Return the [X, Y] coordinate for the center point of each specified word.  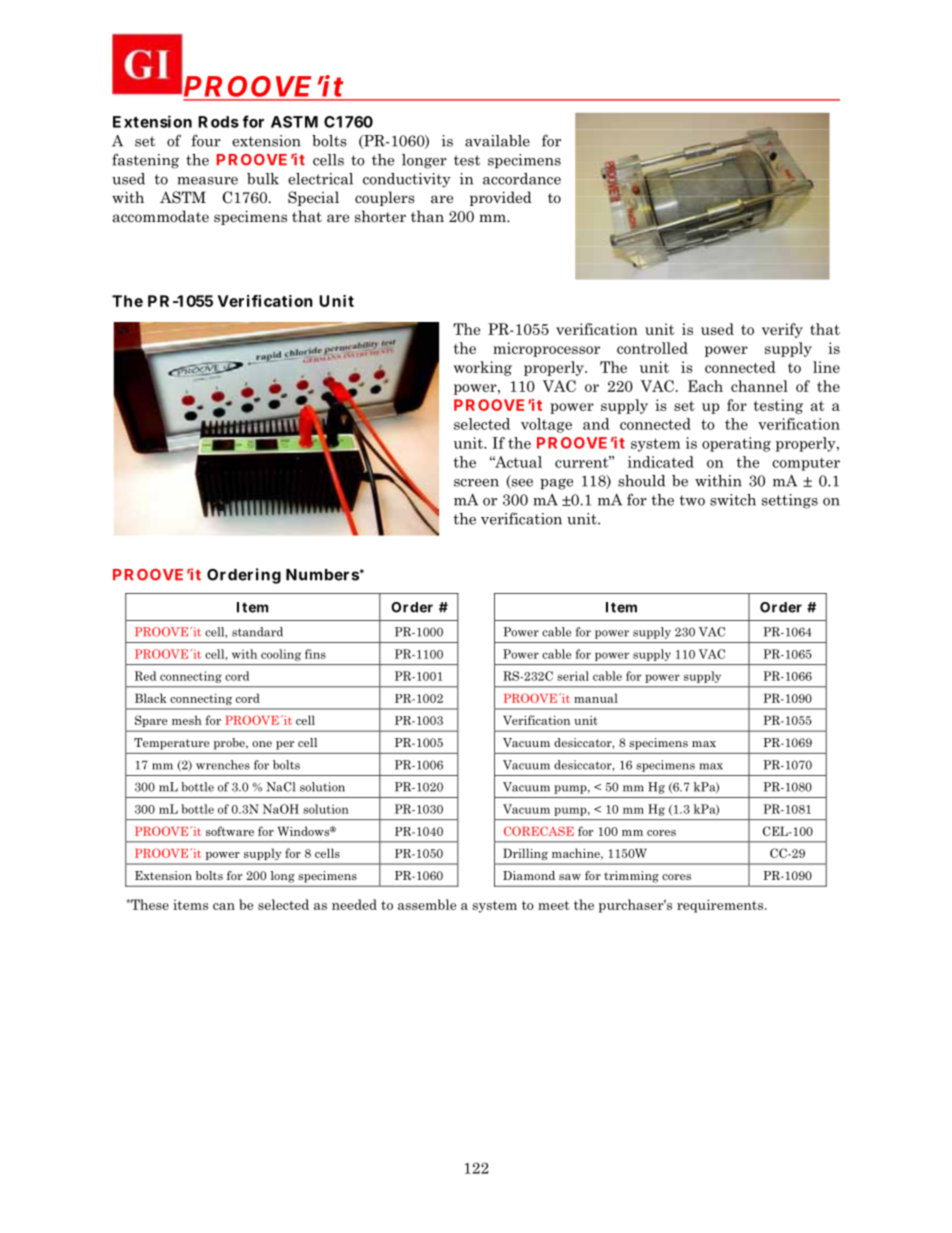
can [224, 906]
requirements [721, 906]
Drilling [525, 854]
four [206, 140]
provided [501, 198]
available [497, 141]
